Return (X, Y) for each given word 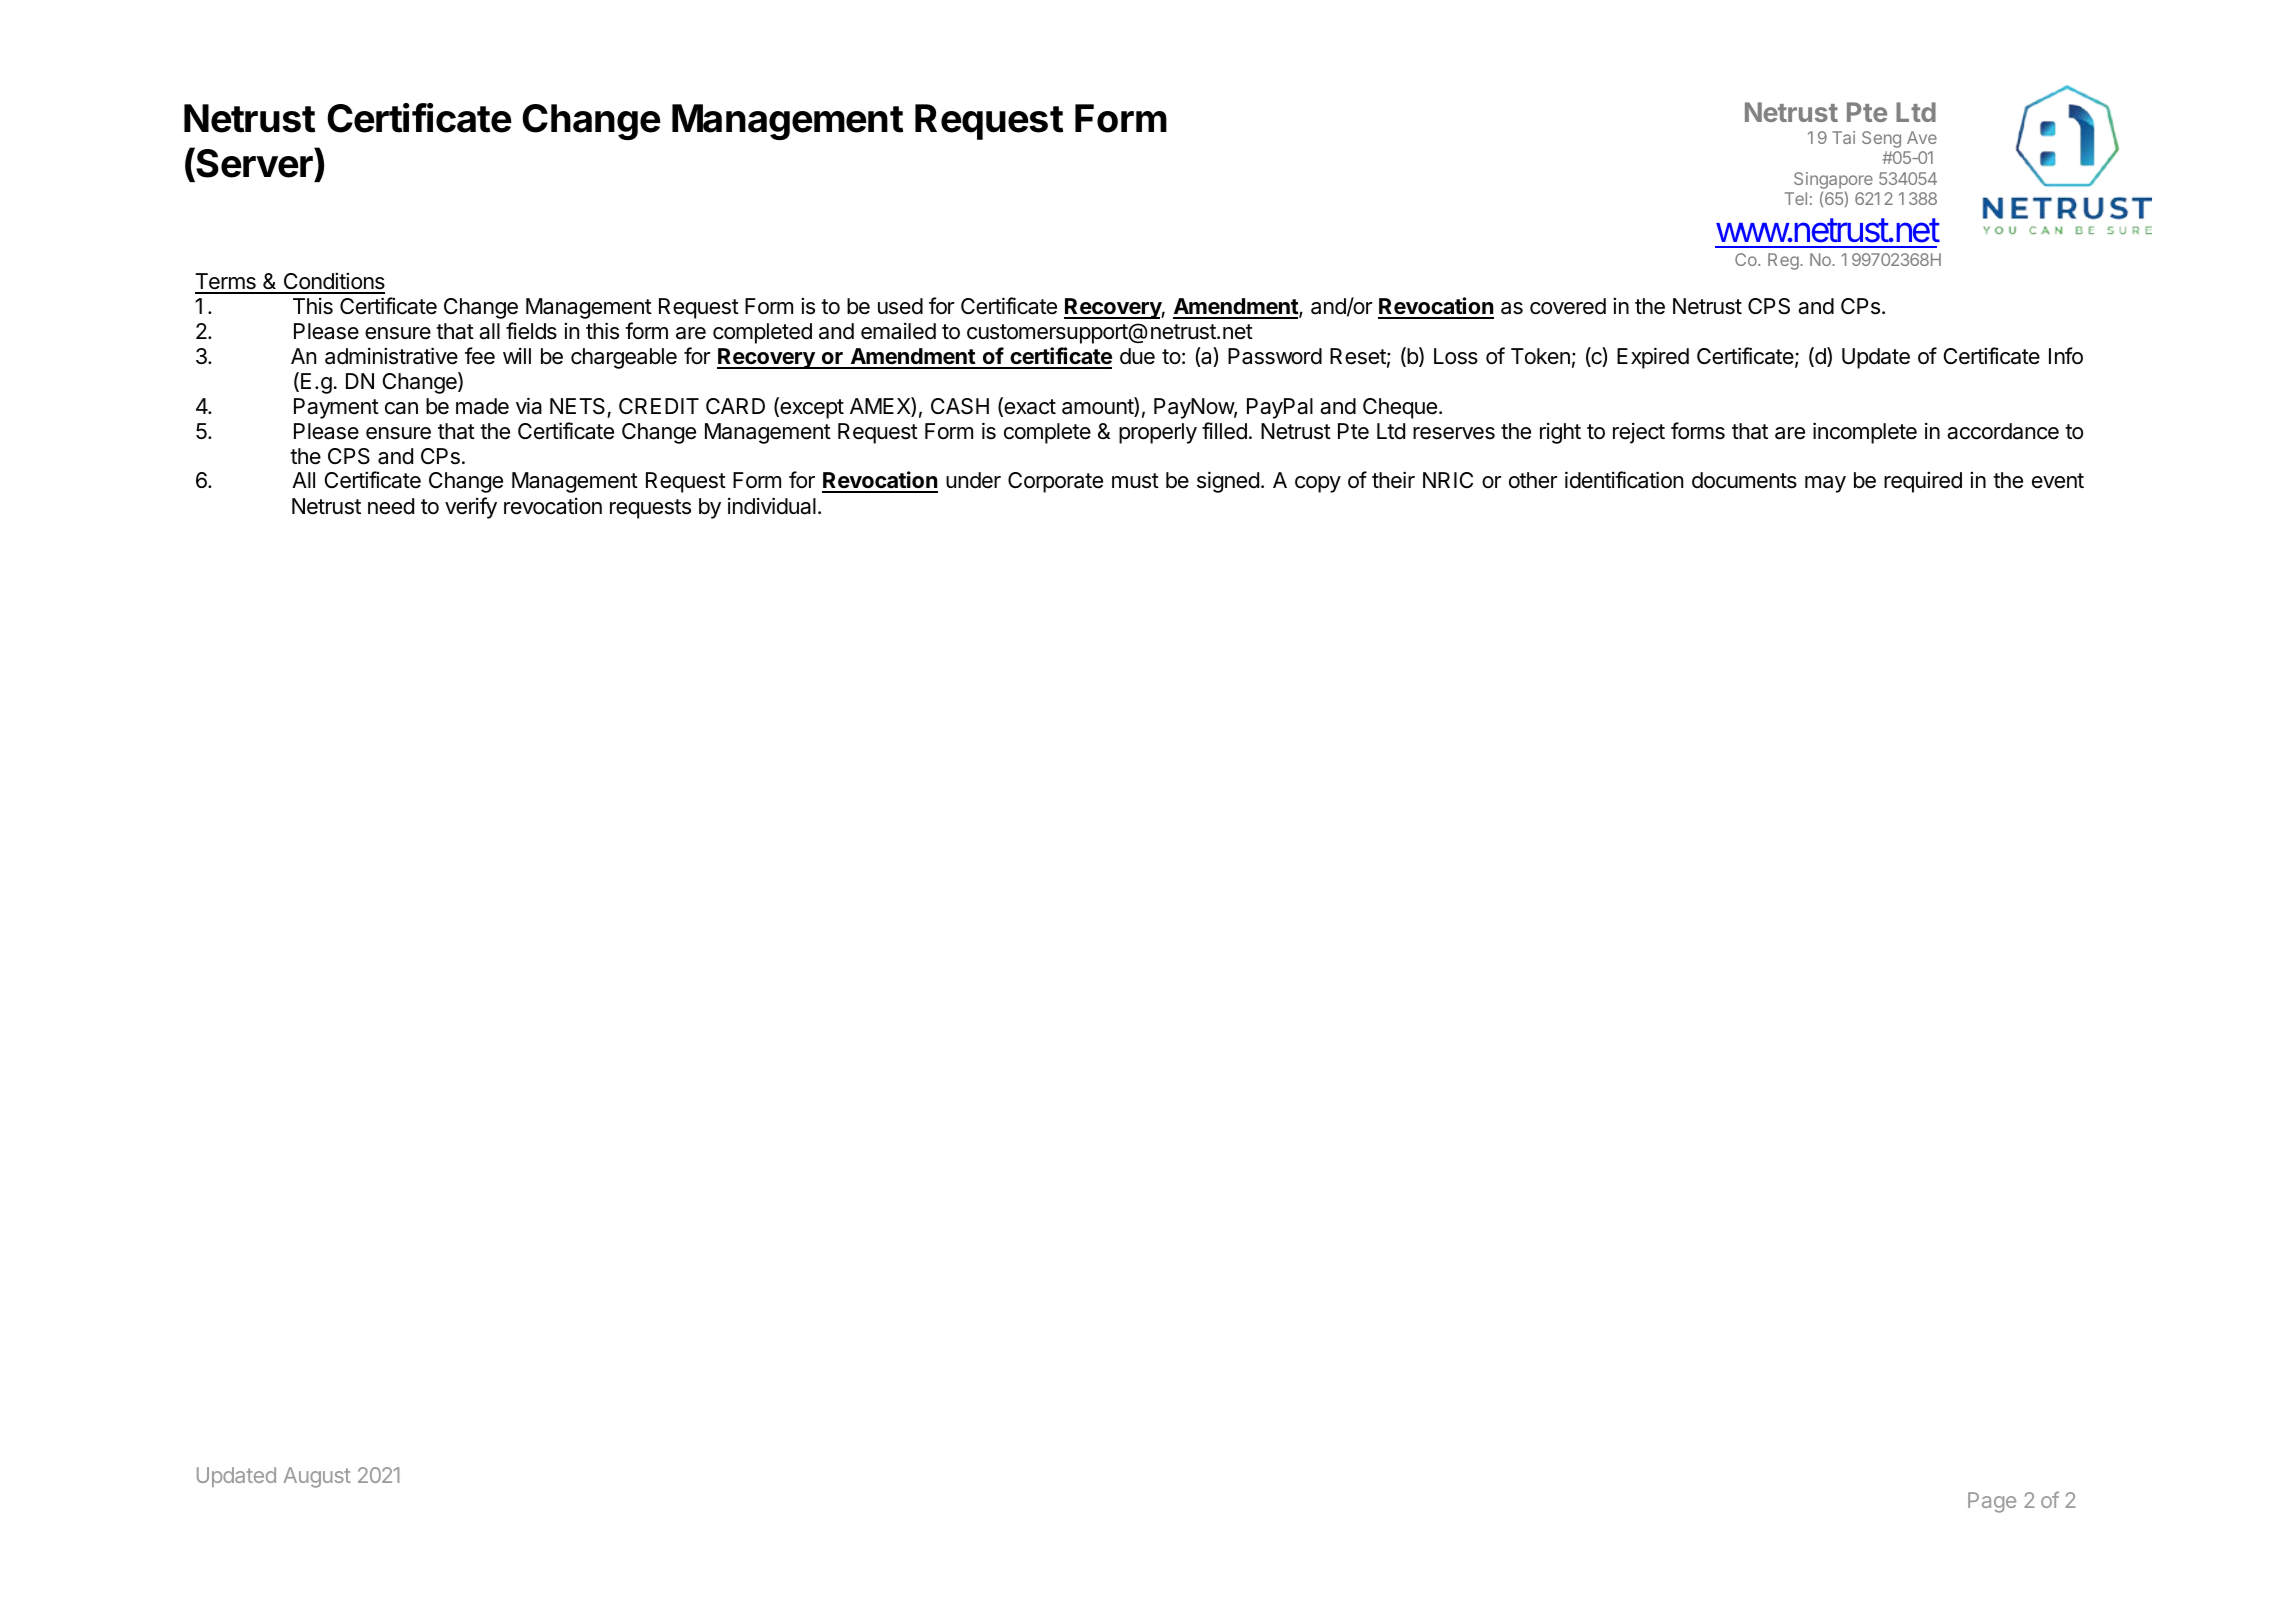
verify (471, 508)
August (317, 1477)
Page (1992, 1502)
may (1825, 484)
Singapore (1833, 180)
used (900, 306)
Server (254, 162)
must (1135, 481)
